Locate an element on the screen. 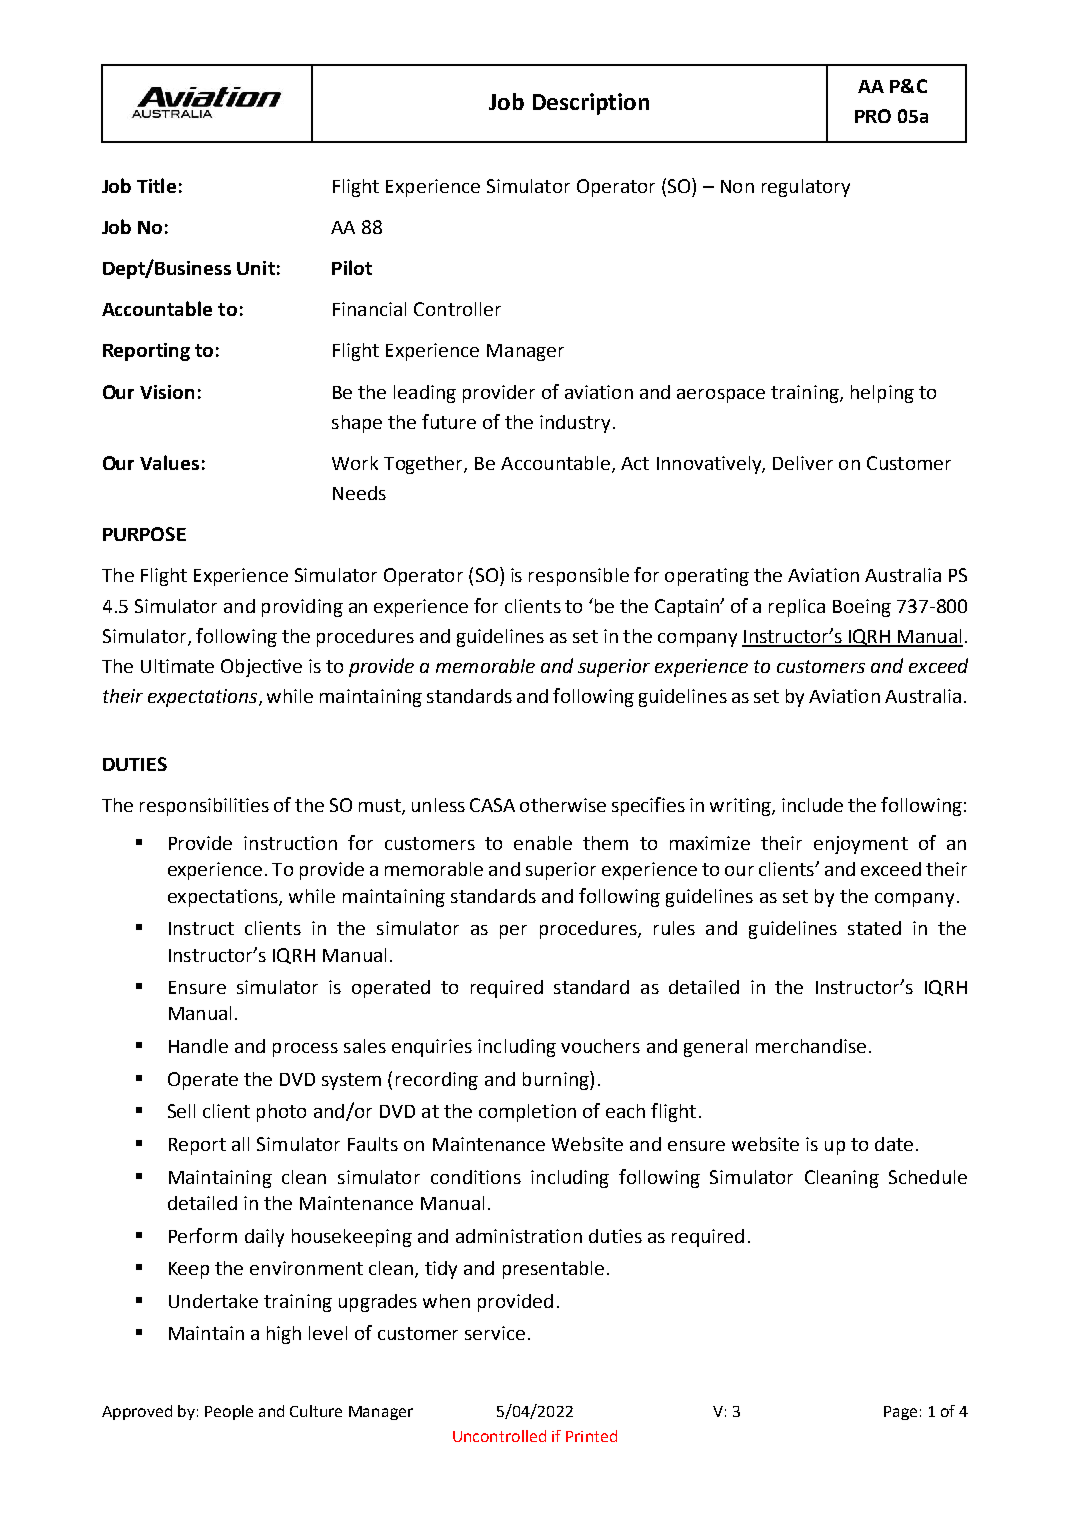 The width and height of the screenshot is (1070, 1514). include is located at coordinates (812, 805).
